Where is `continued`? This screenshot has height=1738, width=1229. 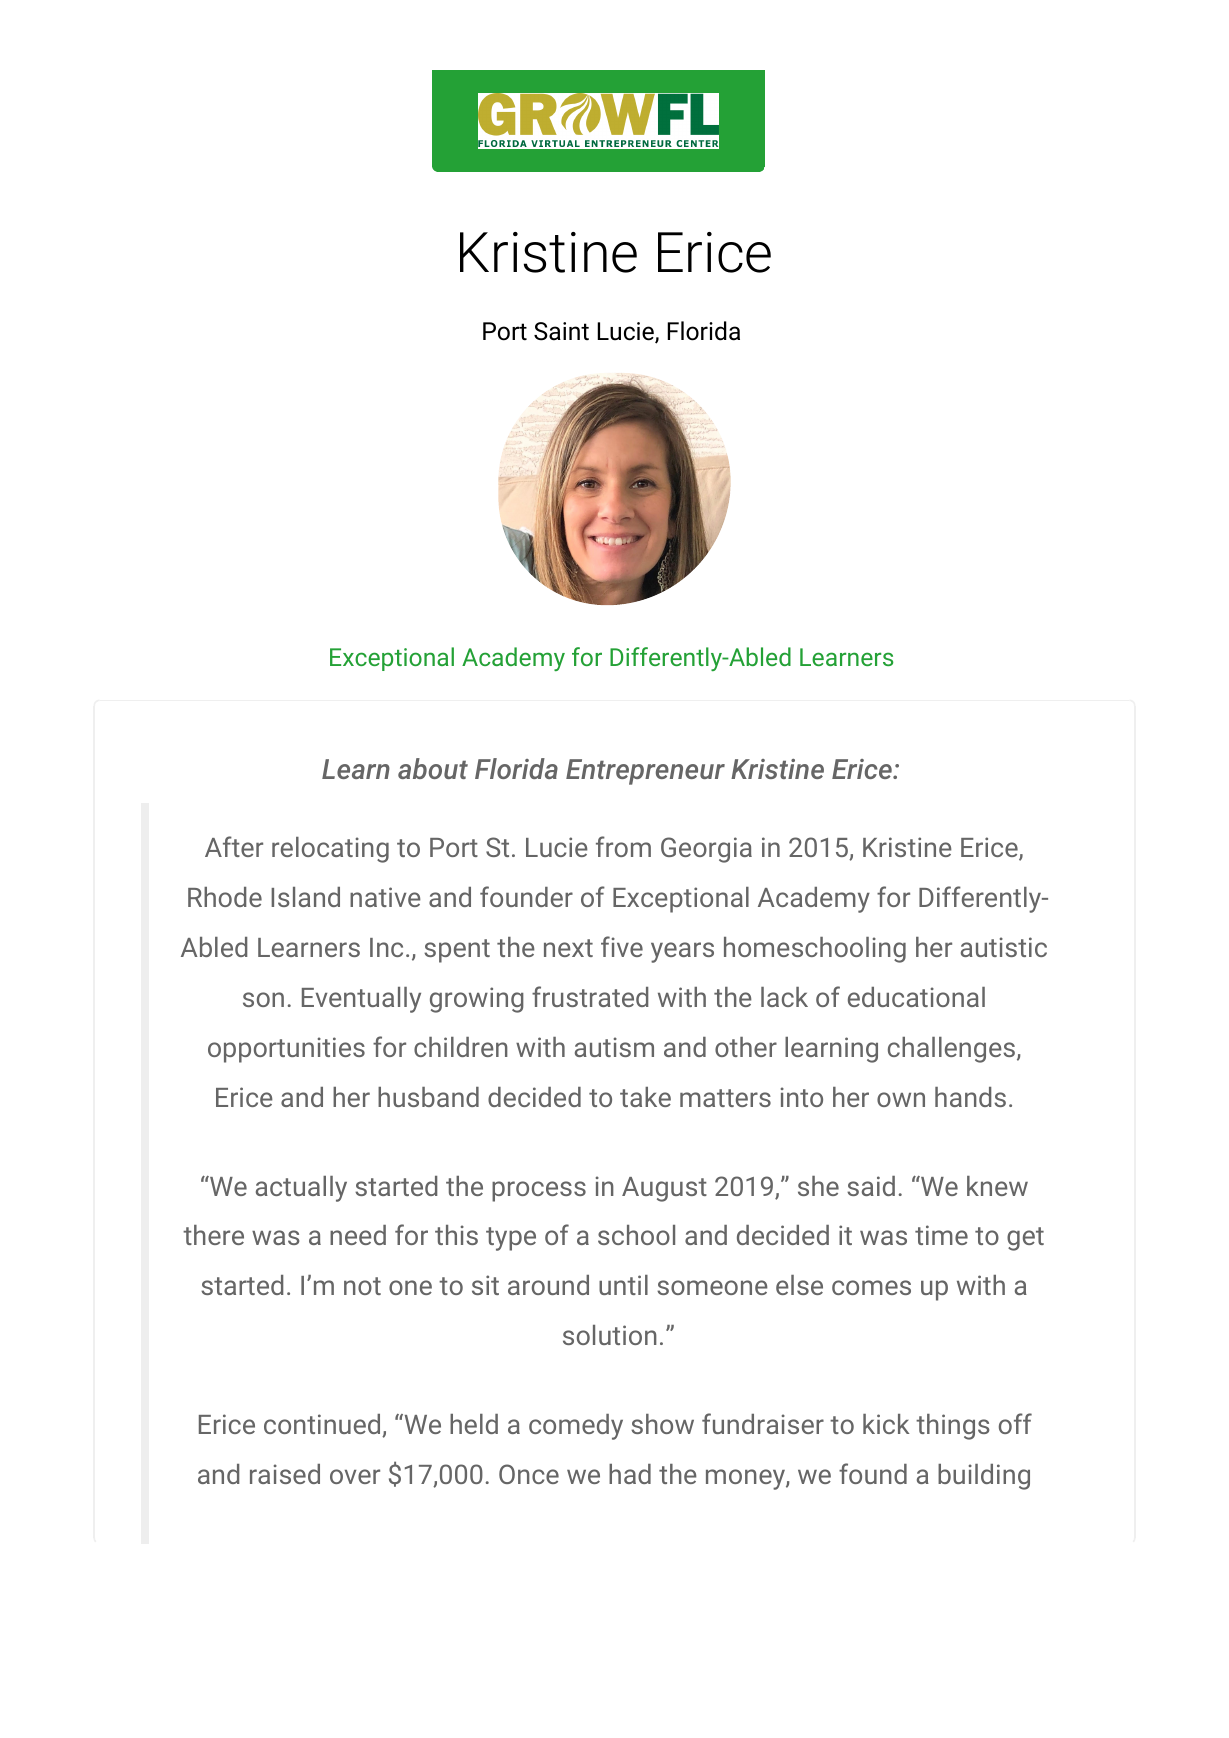 continued is located at coordinates (323, 1425).
